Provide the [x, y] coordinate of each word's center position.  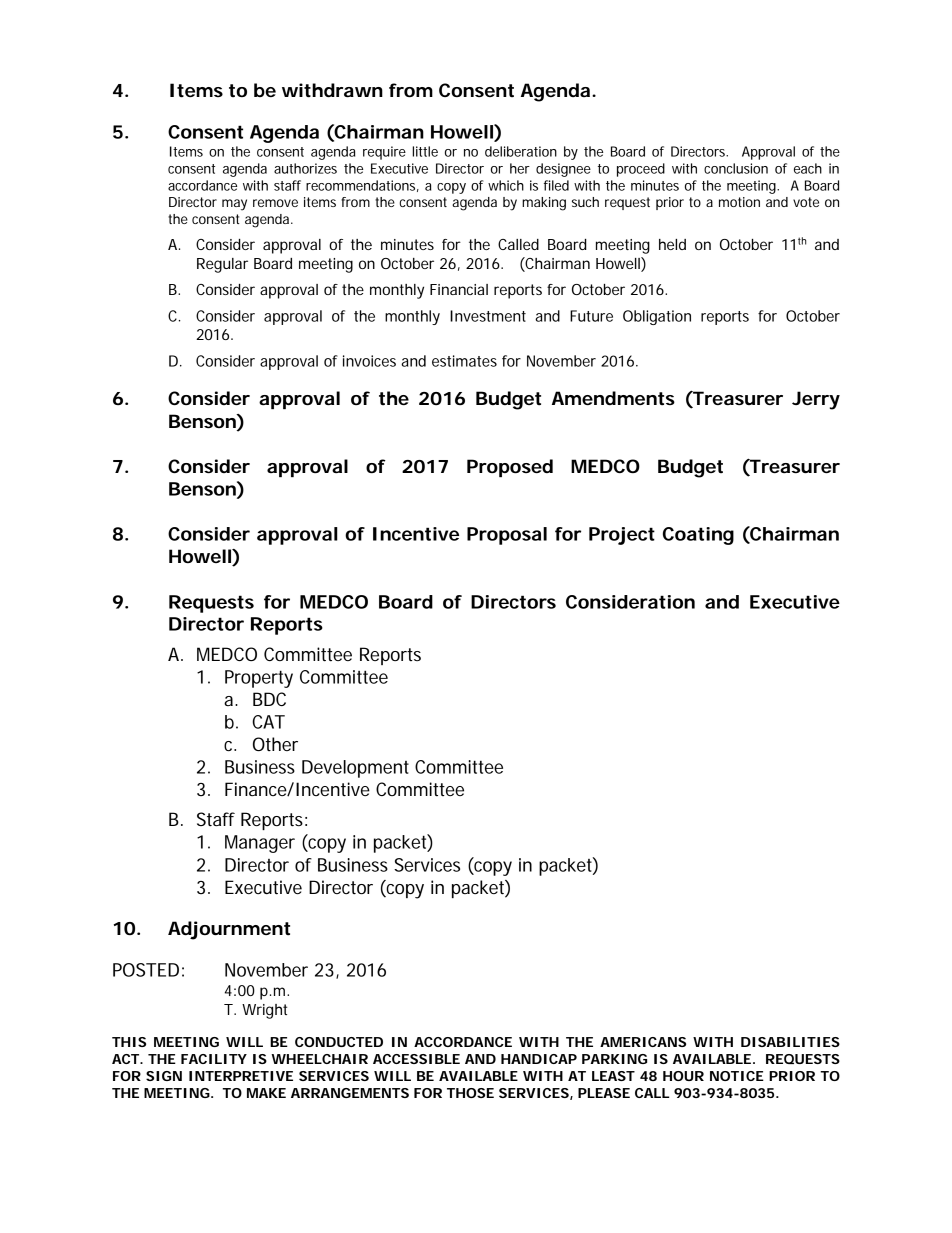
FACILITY [214, 1059]
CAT [268, 722]
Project [622, 536]
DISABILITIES [790, 1042]
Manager [260, 844]
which [506, 185]
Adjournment [229, 930]
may [234, 205]
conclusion [736, 168]
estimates [464, 361]
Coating [698, 536]
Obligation [657, 317]
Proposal [507, 536]
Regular [222, 265]
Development [355, 769]
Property [259, 679]
